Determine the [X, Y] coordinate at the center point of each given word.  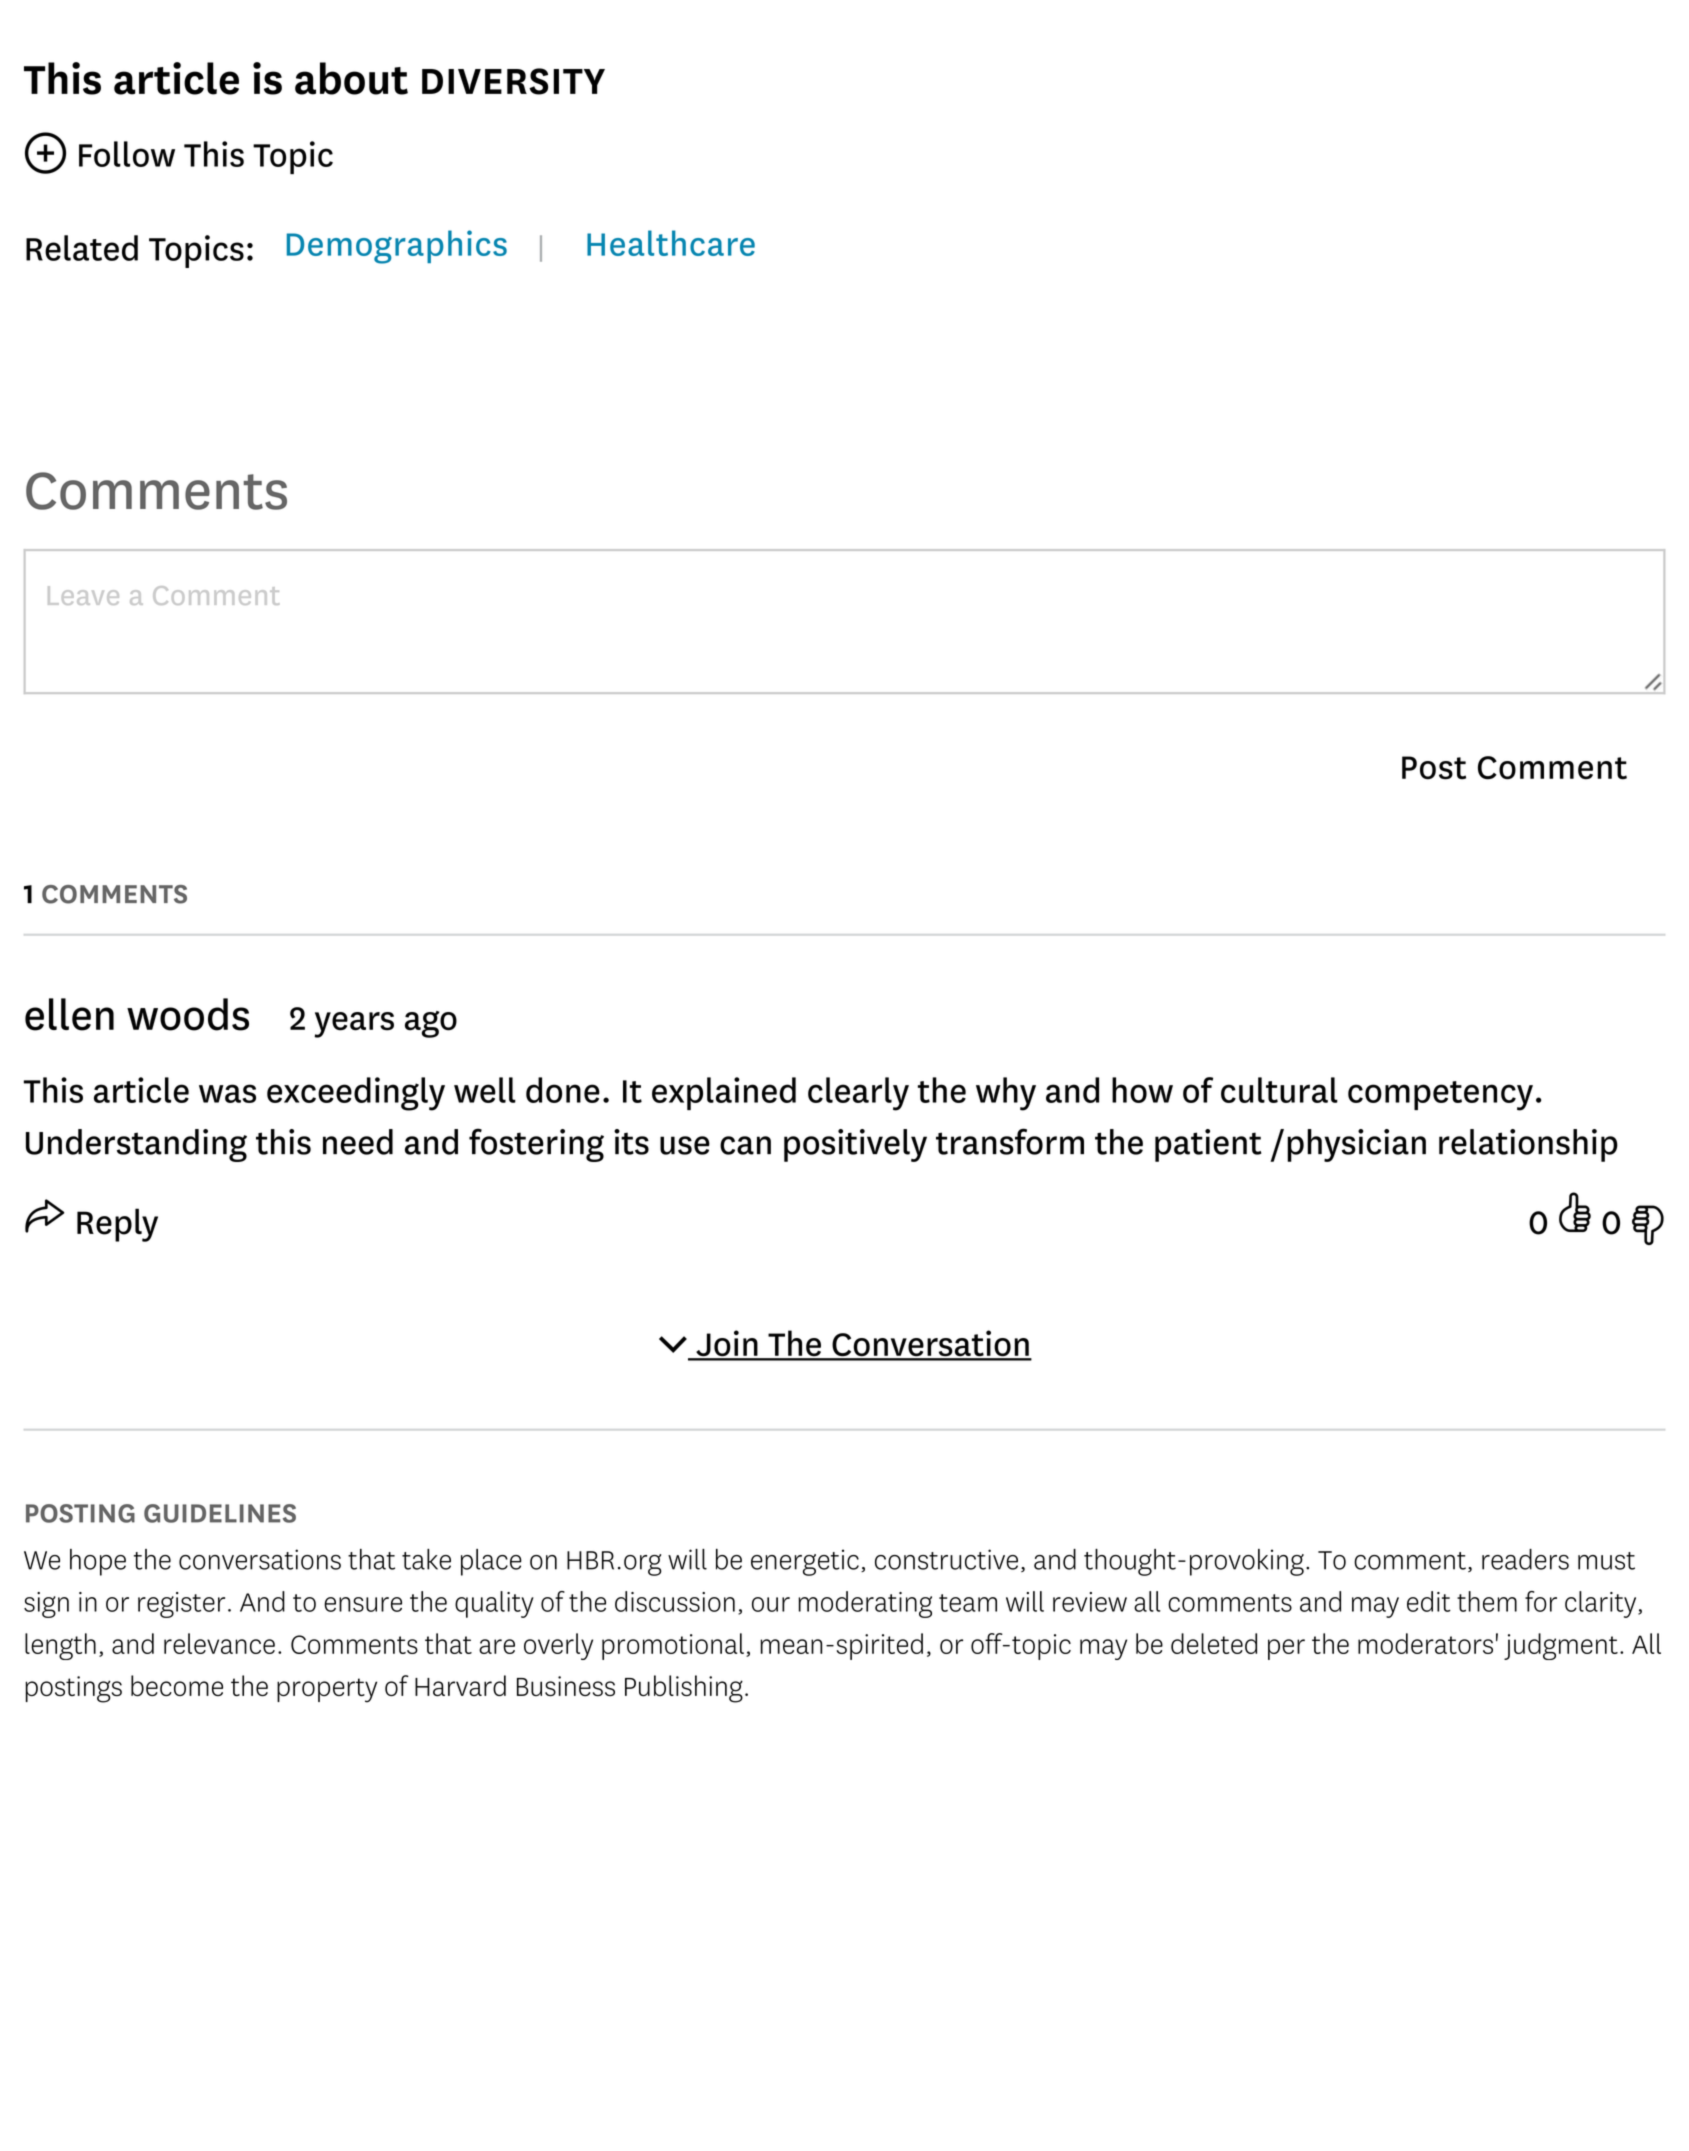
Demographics [397, 247]
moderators [1425, 1643]
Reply [117, 1225]
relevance [219, 1643]
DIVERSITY [513, 81]
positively [855, 1145]
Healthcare [671, 243]
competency [1440, 1096]
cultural [1279, 1090]
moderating [865, 1604]
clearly [858, 1094]
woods [188, 1014]
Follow [127, 154]
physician [1356, 1145]
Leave [83, 595]
